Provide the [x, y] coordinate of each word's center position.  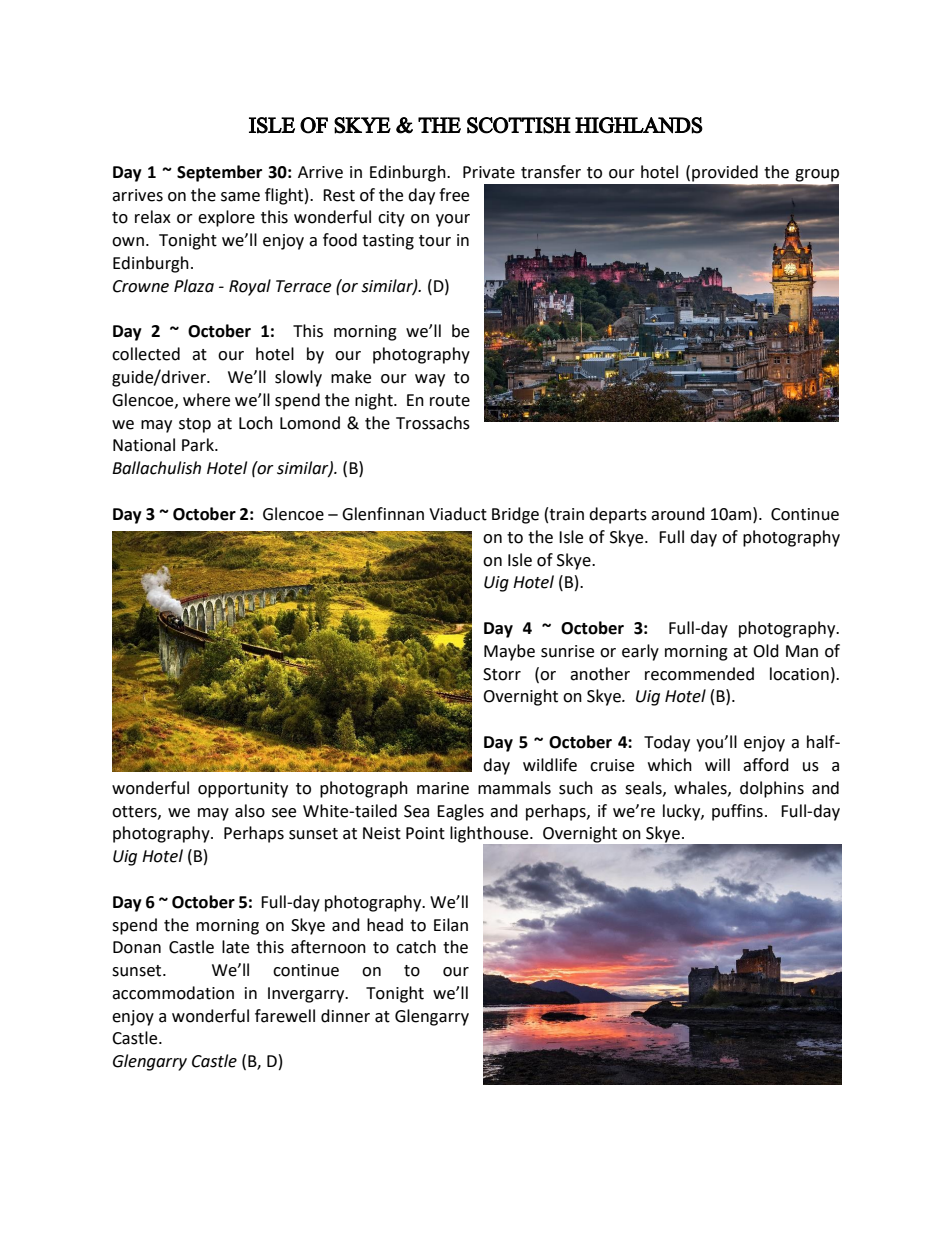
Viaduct [458, 514]
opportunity [243, 790]
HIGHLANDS [639, 125]
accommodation [173, 993]
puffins [737, 812]
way [430, 380]
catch [416, 947]
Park [199, 445]
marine [443, 788]
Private [489, 172]
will [717, 764]
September [219, 173]
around [678, 514]
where [206, 400]
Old [766, 651]
